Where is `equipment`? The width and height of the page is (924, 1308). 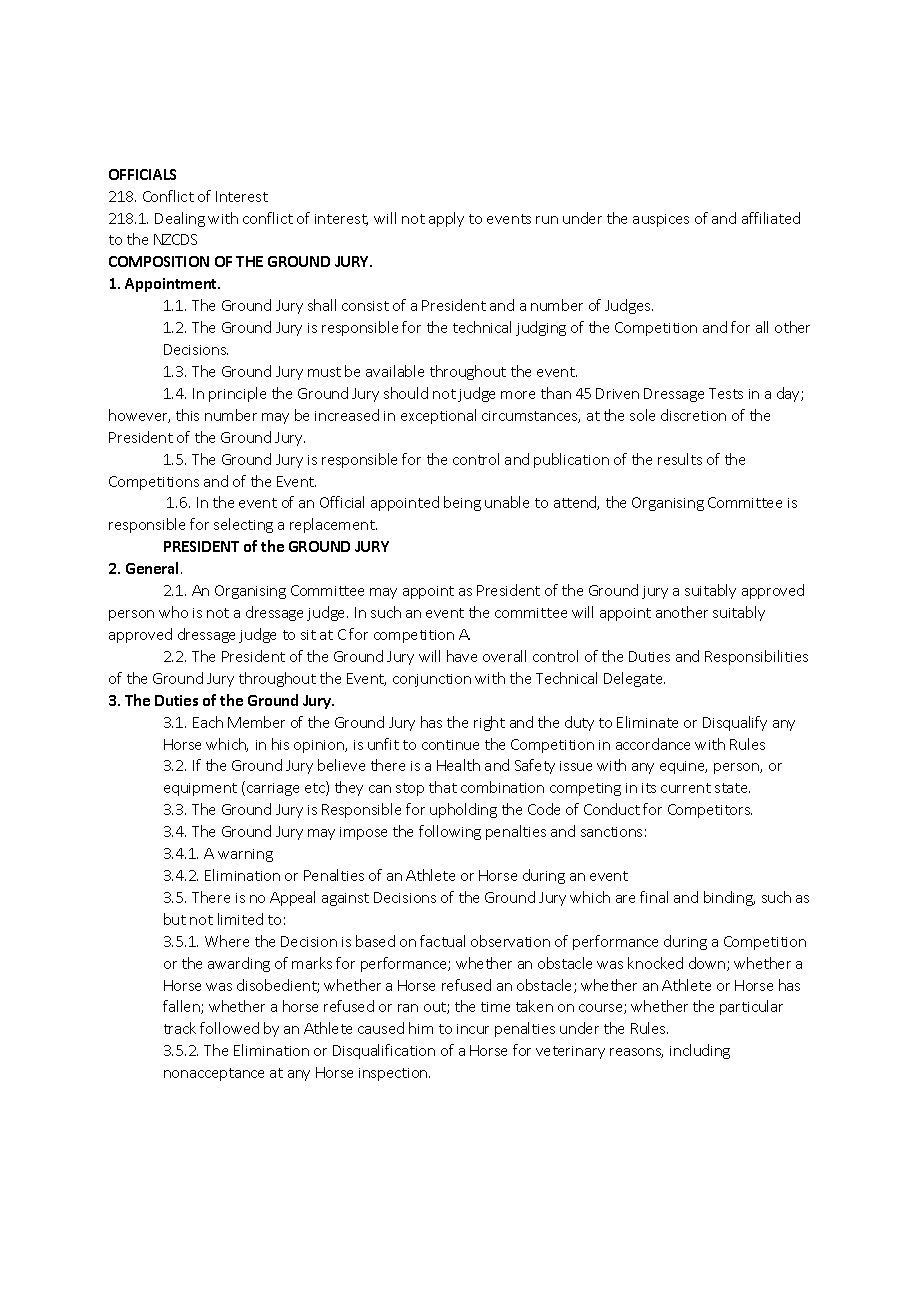 equipment is located at coordinates (200, 789).
